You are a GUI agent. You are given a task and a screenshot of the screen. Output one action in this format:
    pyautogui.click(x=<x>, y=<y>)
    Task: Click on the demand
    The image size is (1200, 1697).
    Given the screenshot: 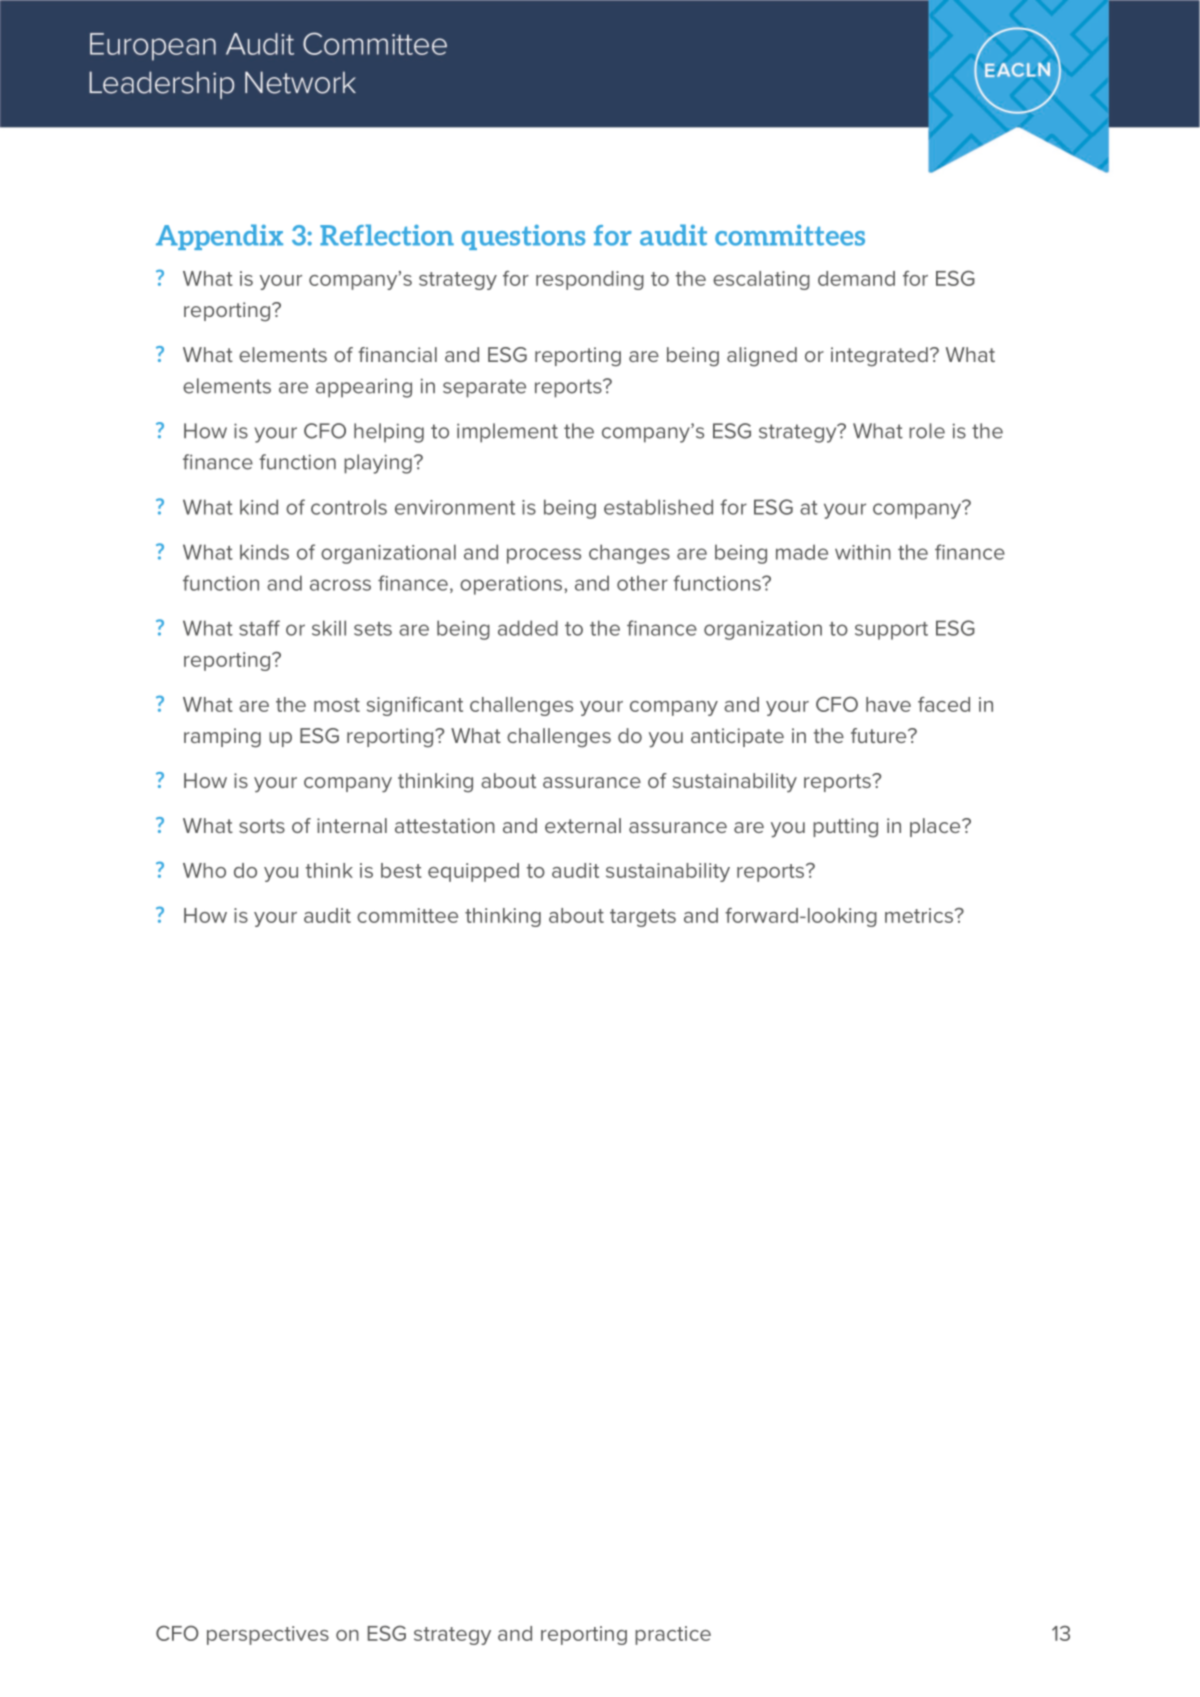 What is the action you would take?
    pyautogui.click(x=856, y=278)
